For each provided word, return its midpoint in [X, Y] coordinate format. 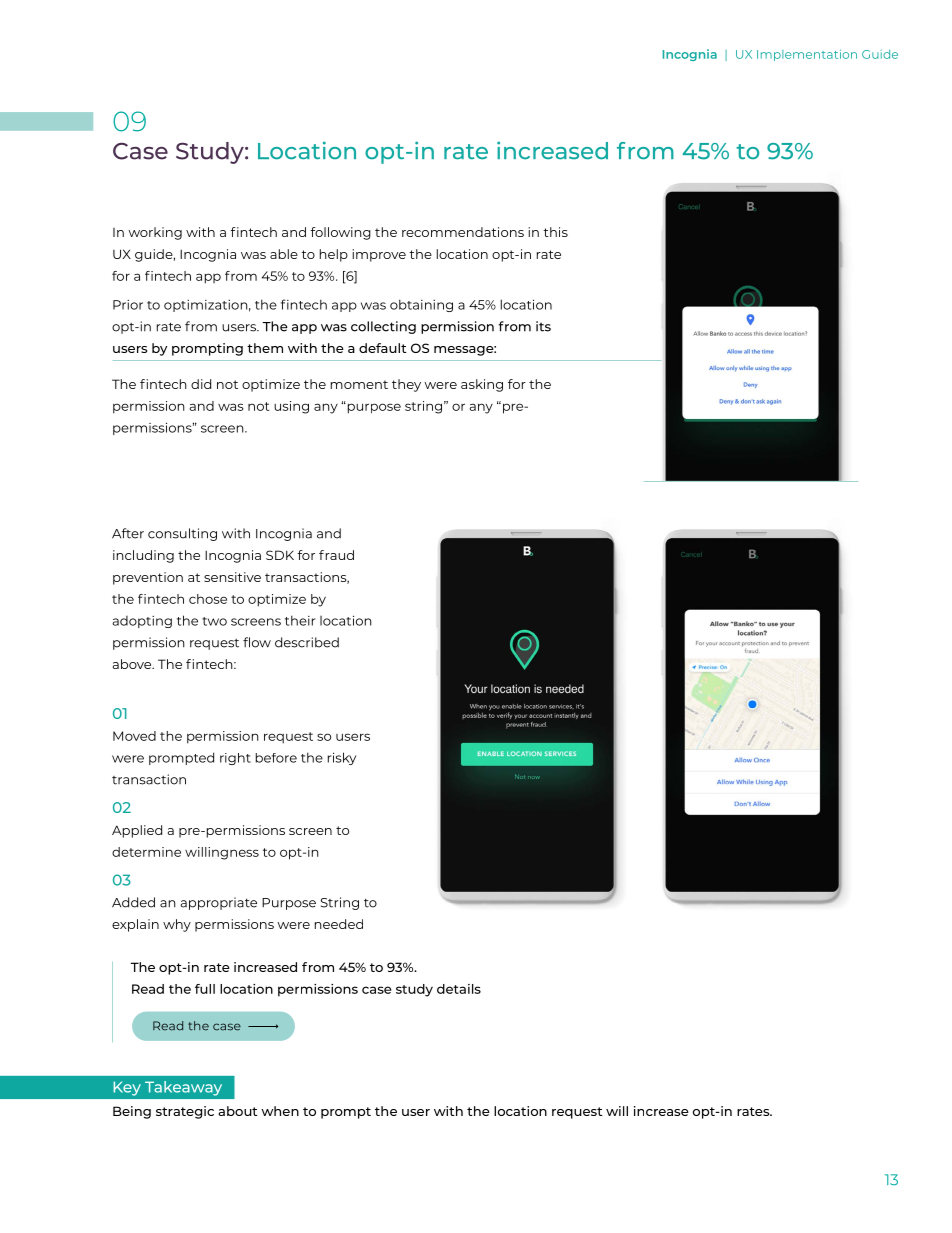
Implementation [807, 55]
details [459, 989]
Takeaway [183, 1088]
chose [208, 599]
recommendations [463, 232]
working [155, 233]
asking [482, 385]
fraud [336, 555]
